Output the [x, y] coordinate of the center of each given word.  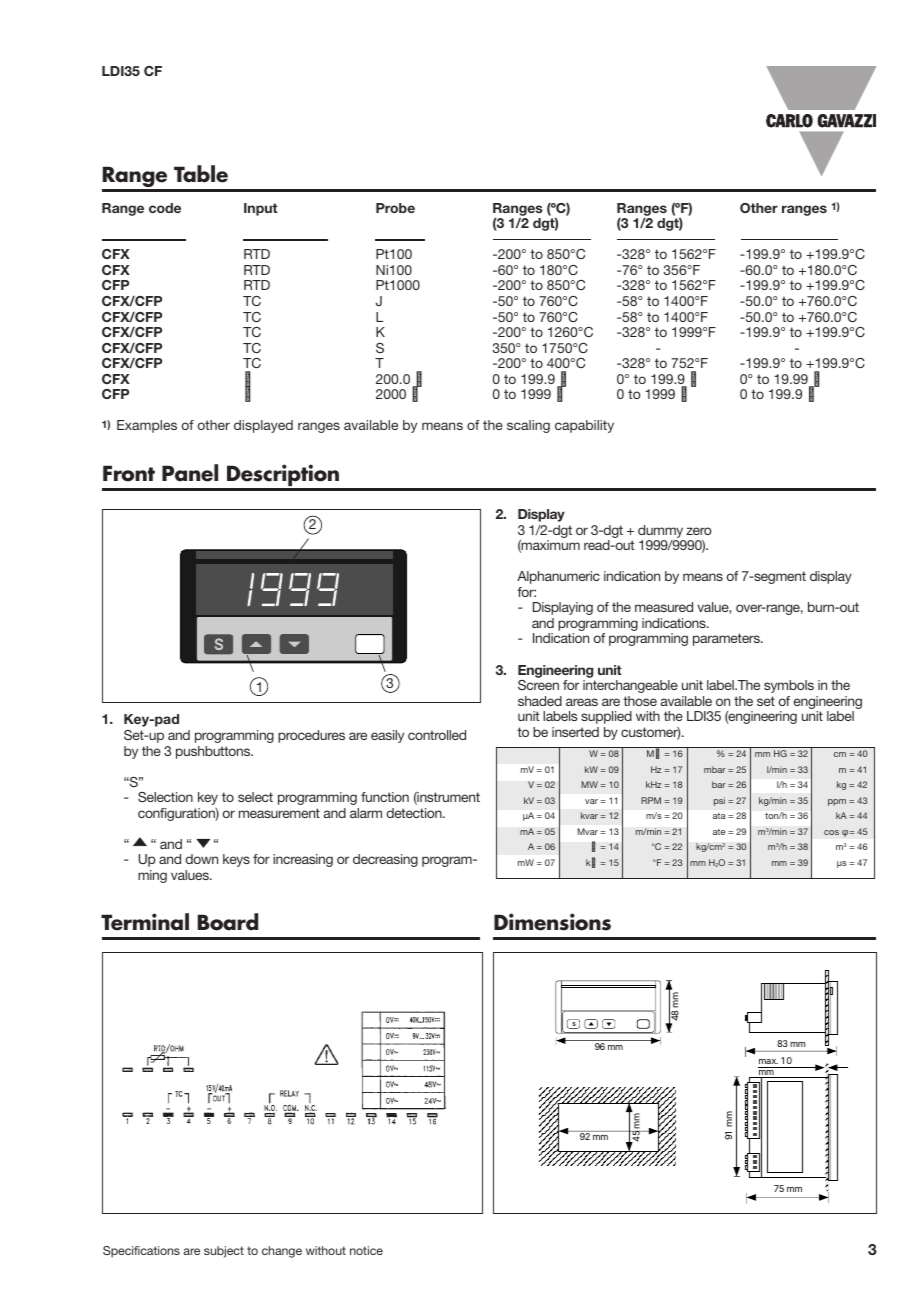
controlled [437, 735]
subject [224, 1252]
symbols [789, 686]
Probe [395, 208]
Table [201, 174]
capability [584, 426]
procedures [311, 736]
